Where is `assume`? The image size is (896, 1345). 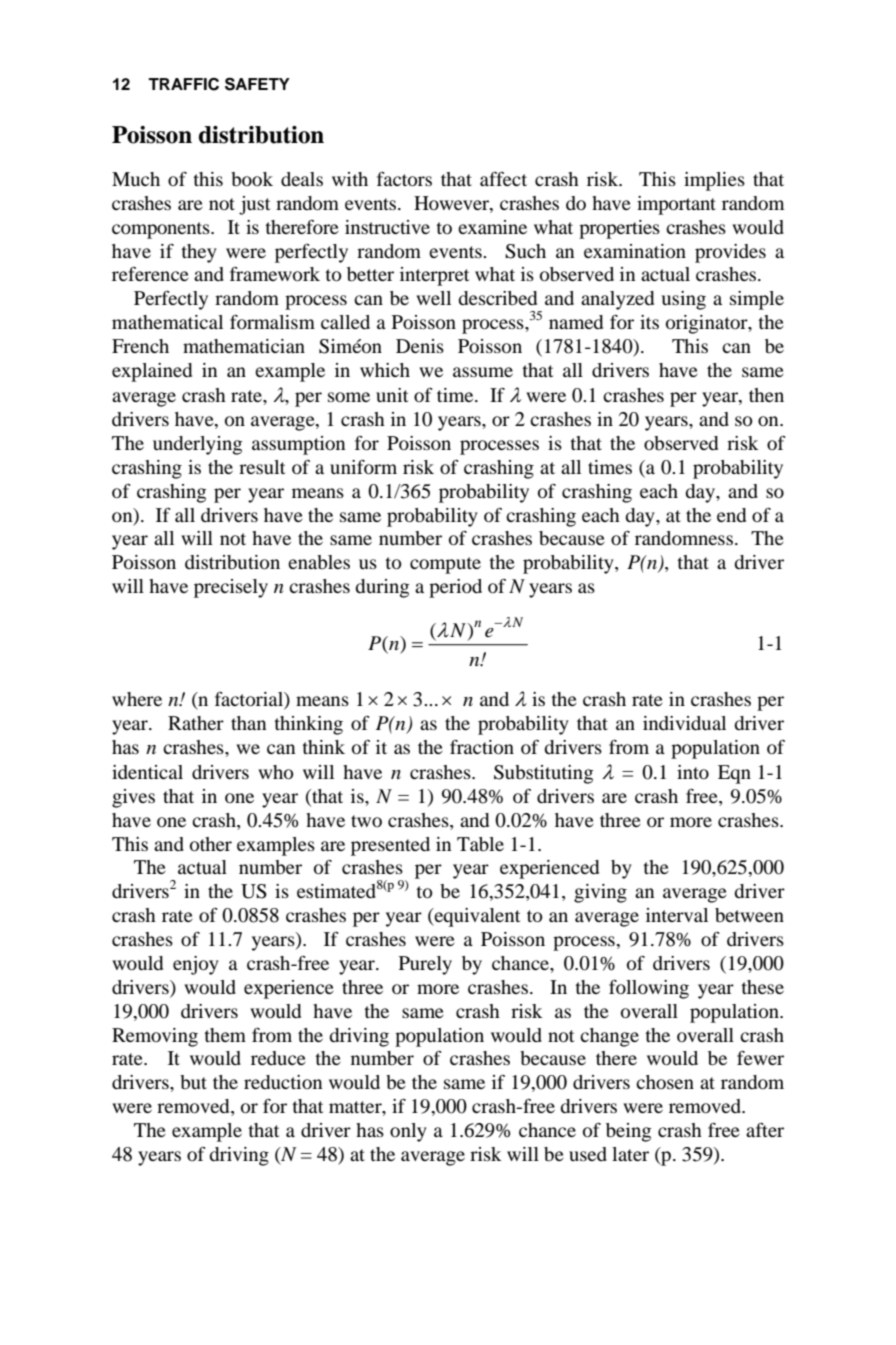 assume is located at coordinates (483, 372).
